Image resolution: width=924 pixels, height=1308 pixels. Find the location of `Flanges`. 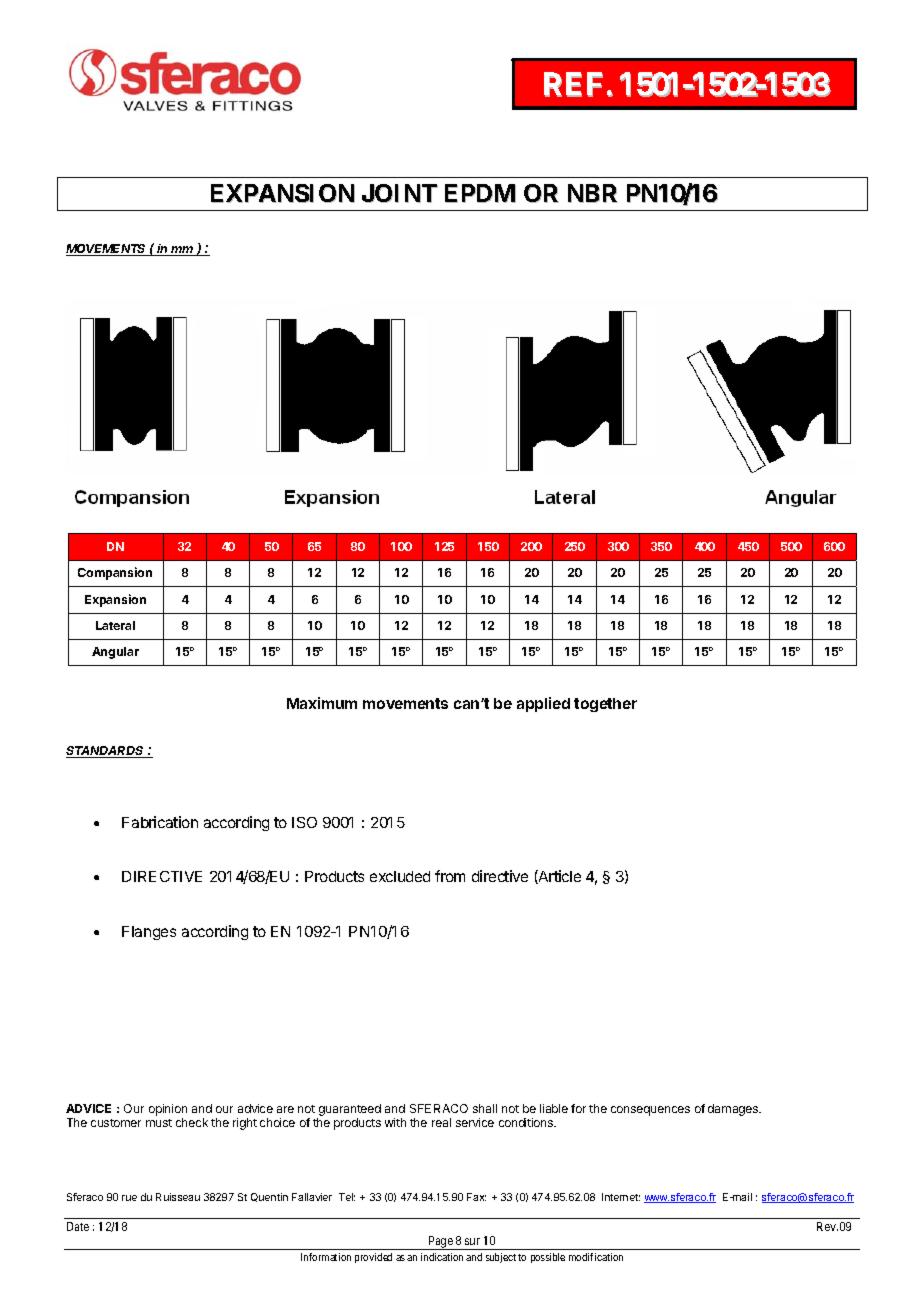

Flanges is located at coordinates (149, 933).
